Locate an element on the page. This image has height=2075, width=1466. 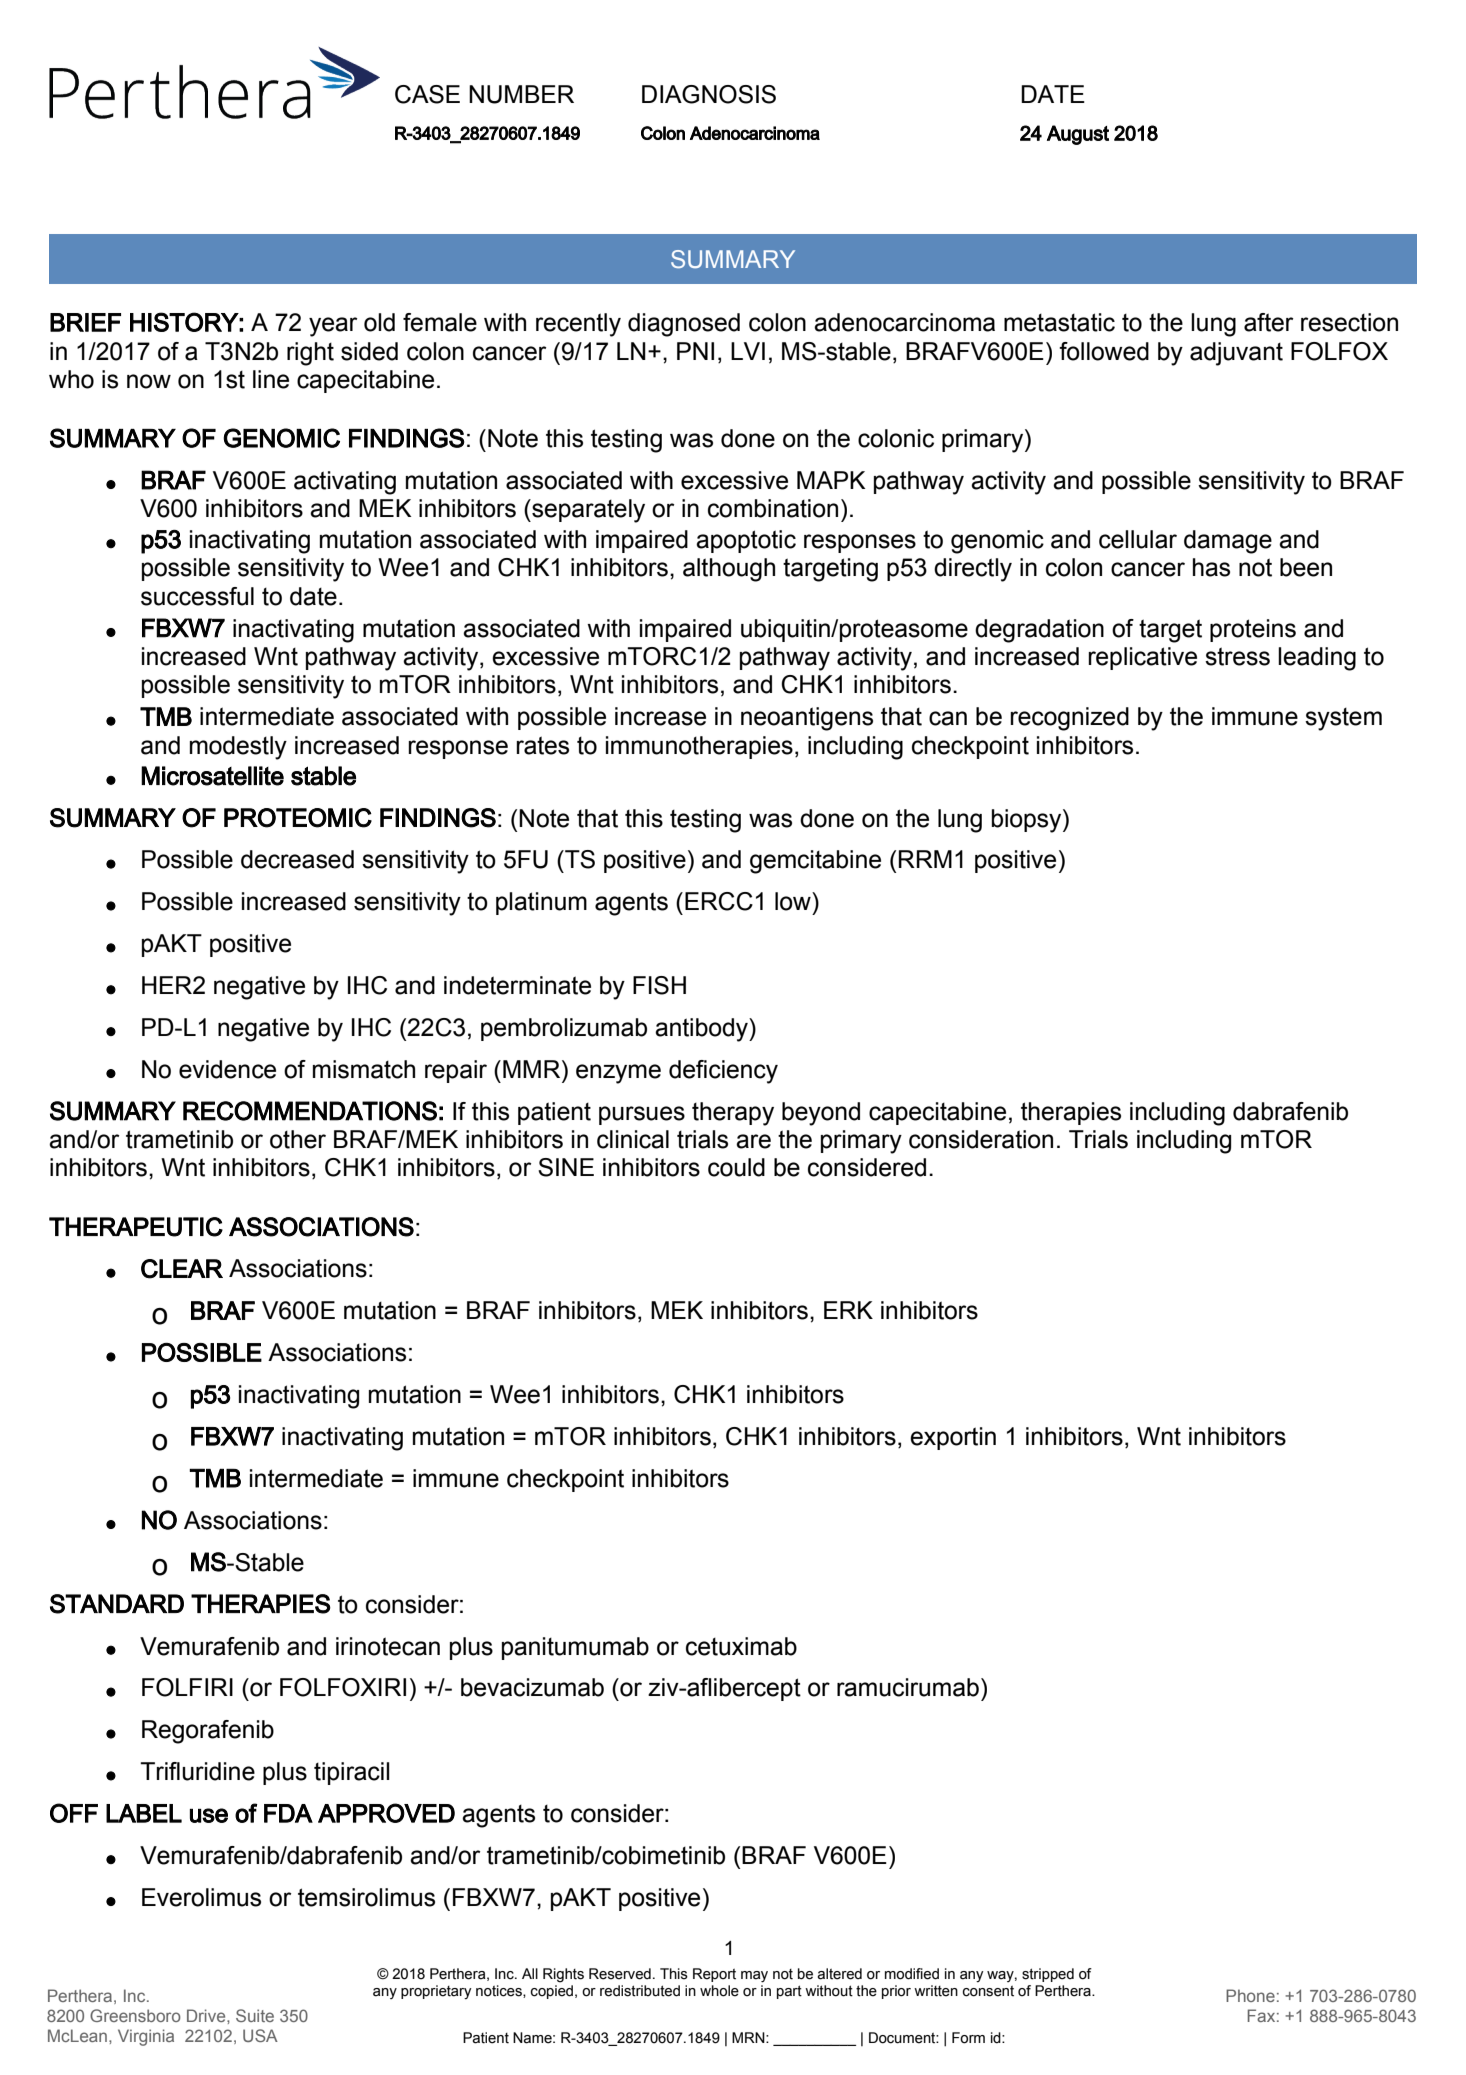
ERK is located at coordinates (848, 1310).
